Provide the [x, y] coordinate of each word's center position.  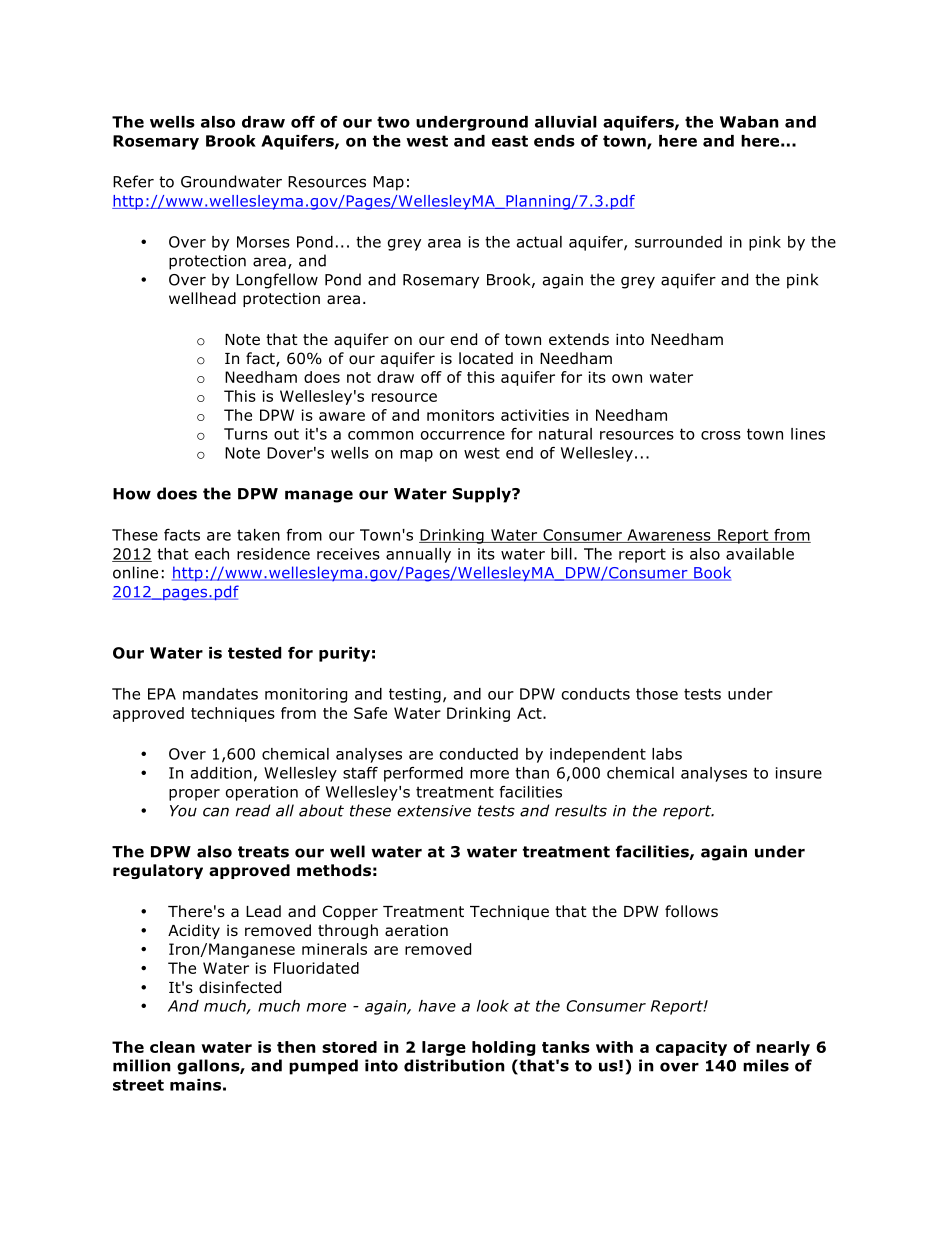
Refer [133, 181]
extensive [434, 811]
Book [711, 573]
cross [721, 435]
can [216, 812]
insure [799, 773]
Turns [246, 434]
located [486, 358]
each [212, 554]
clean [172, 1047]
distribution [454, 1065]
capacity [691, 1048]
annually [418, 555]
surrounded [678, 242]
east [510, 141]
